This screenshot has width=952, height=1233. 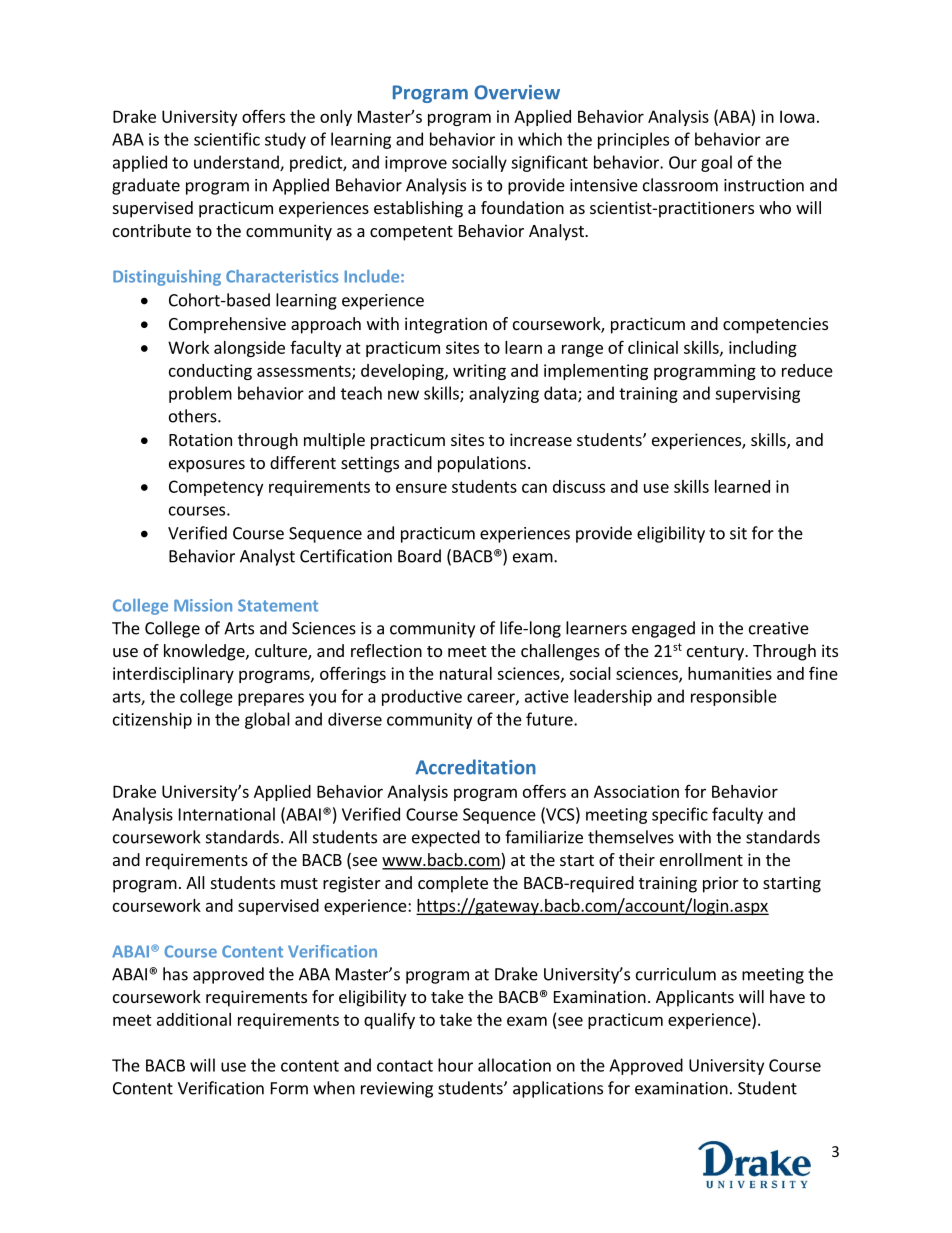 What do you see at coordinates (194, 1019) in the screenshot?
I see `additional` at bounding box center [194, 1019].
